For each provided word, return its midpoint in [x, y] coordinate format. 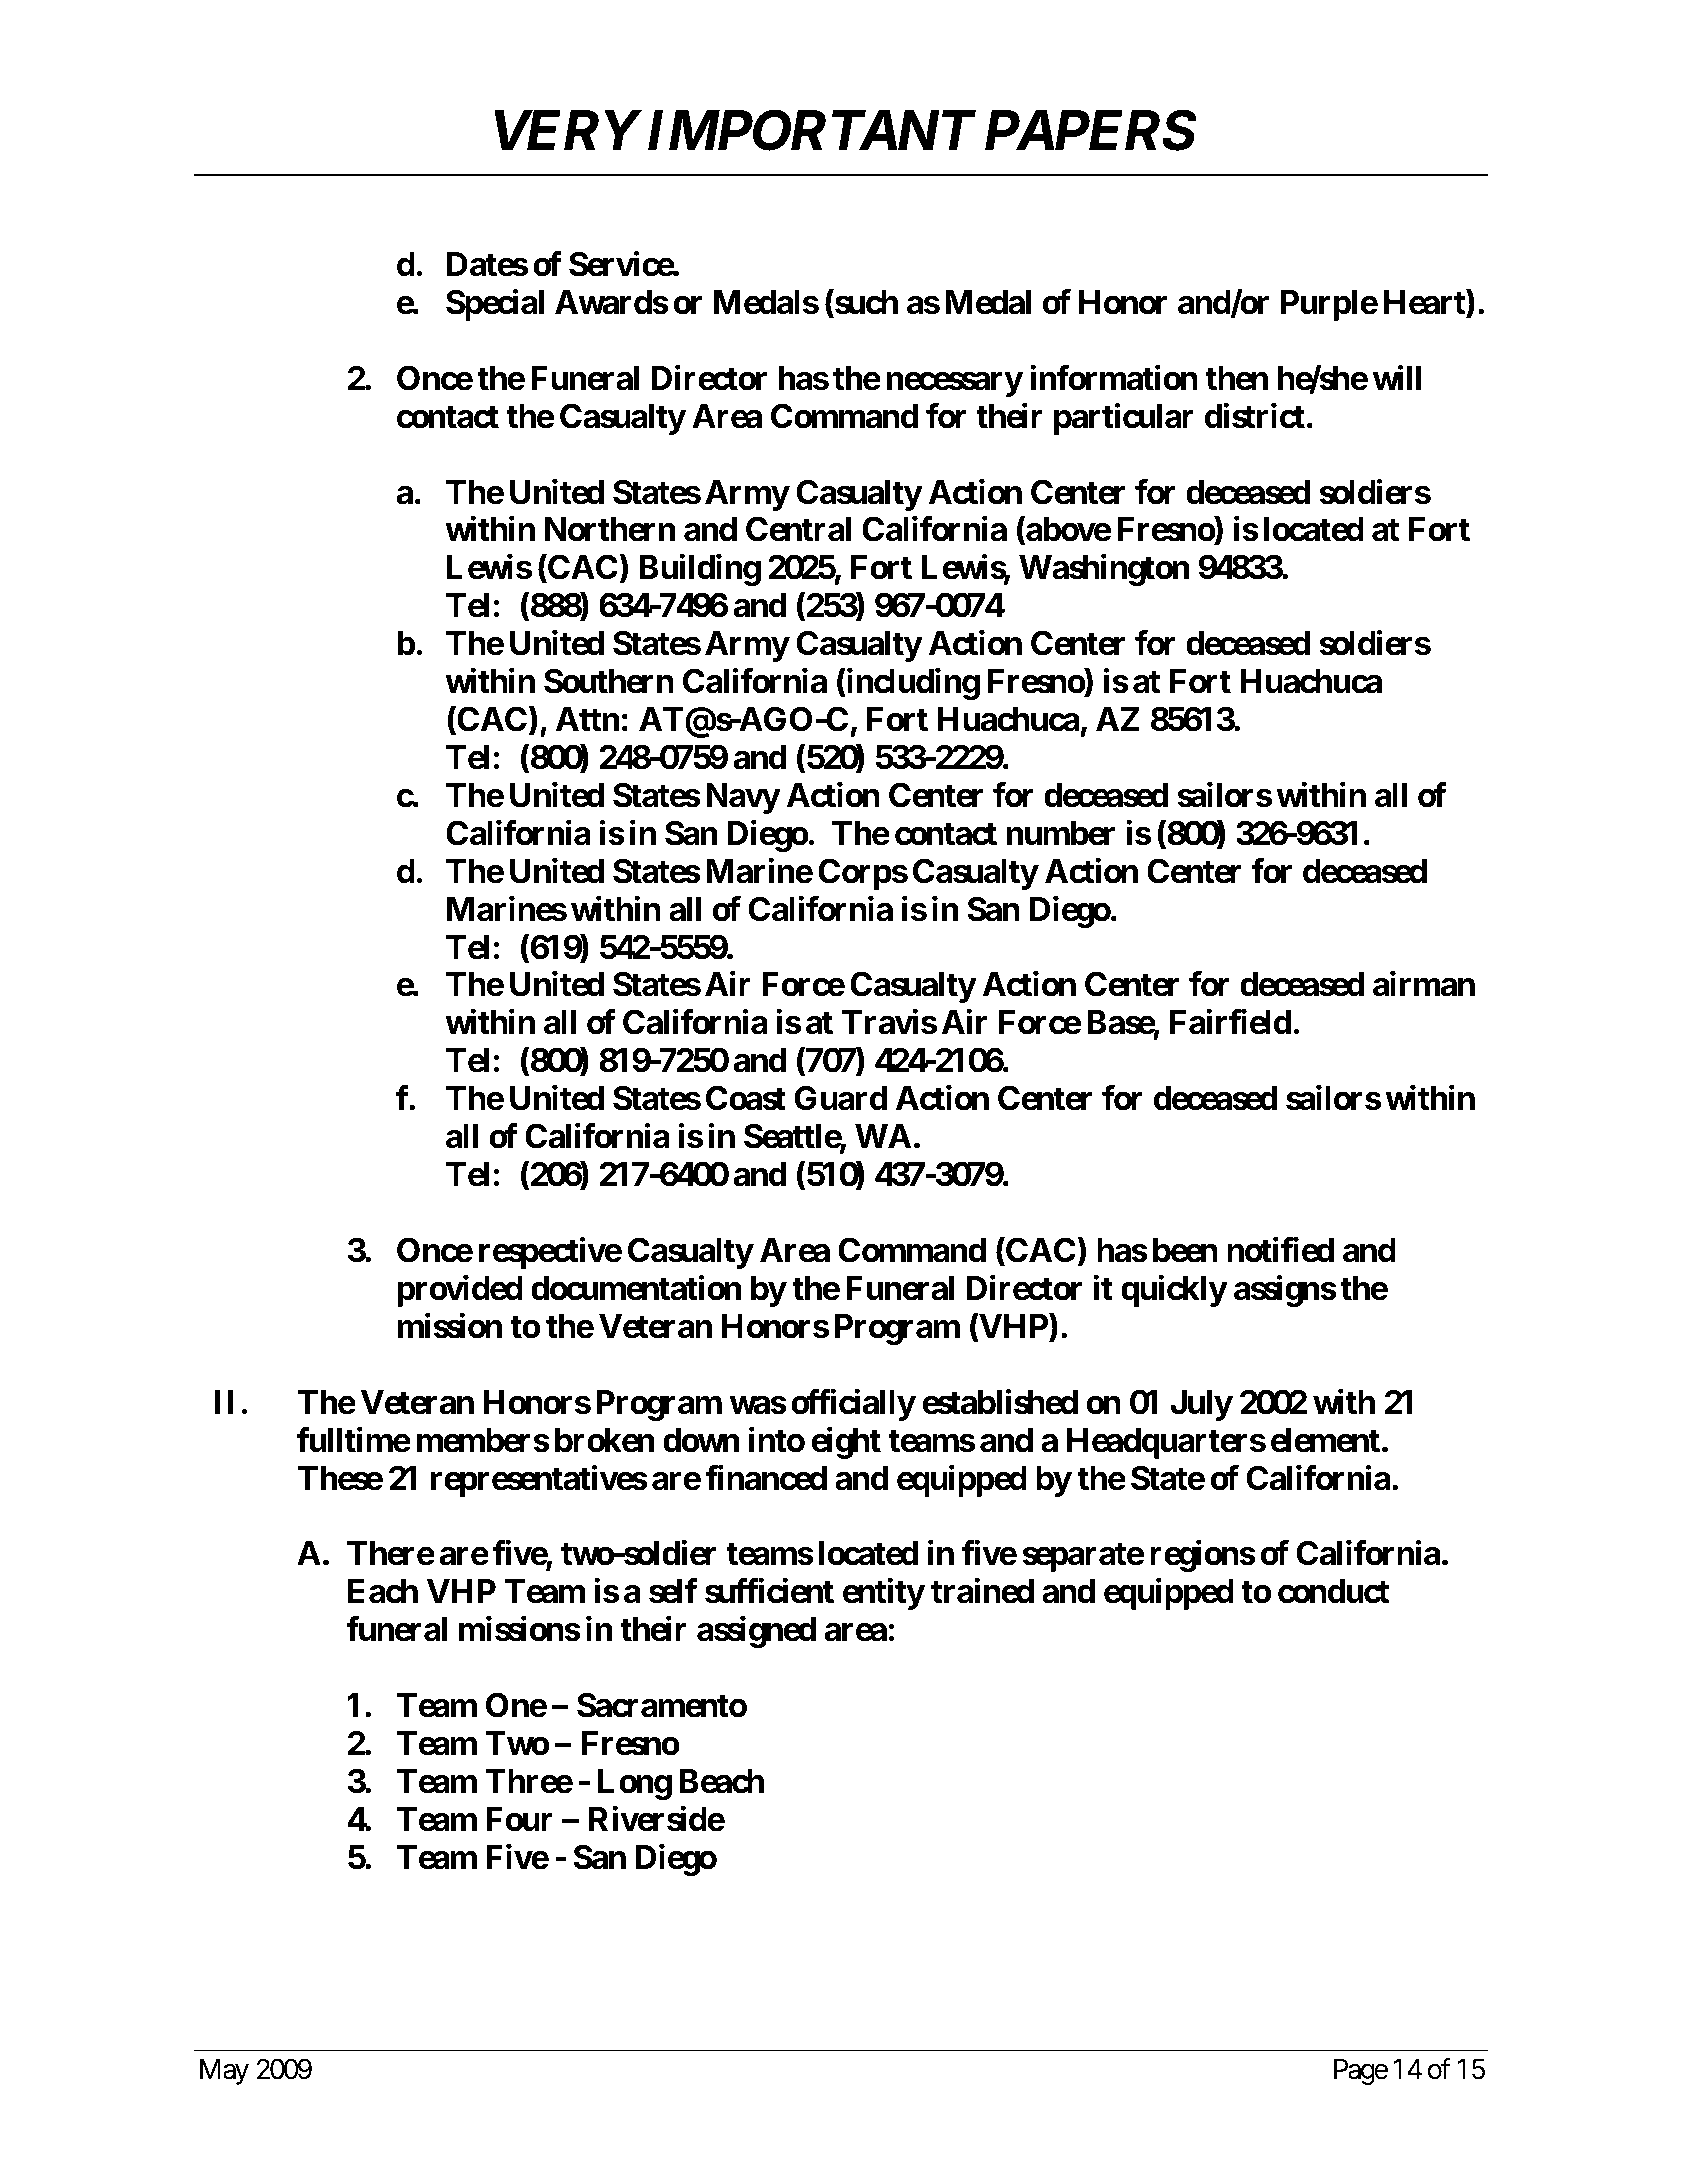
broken [605, 1440]
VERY [566, 130]
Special [495, 305]
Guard [841, 1098]
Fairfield [1231, 1022]
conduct [1333, 1591]
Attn [588, 719]
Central [798, 529]
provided [460, 1291]
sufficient [769, 1591]
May [224, 2072]
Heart [1425, 303]
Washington [1104, 570]
